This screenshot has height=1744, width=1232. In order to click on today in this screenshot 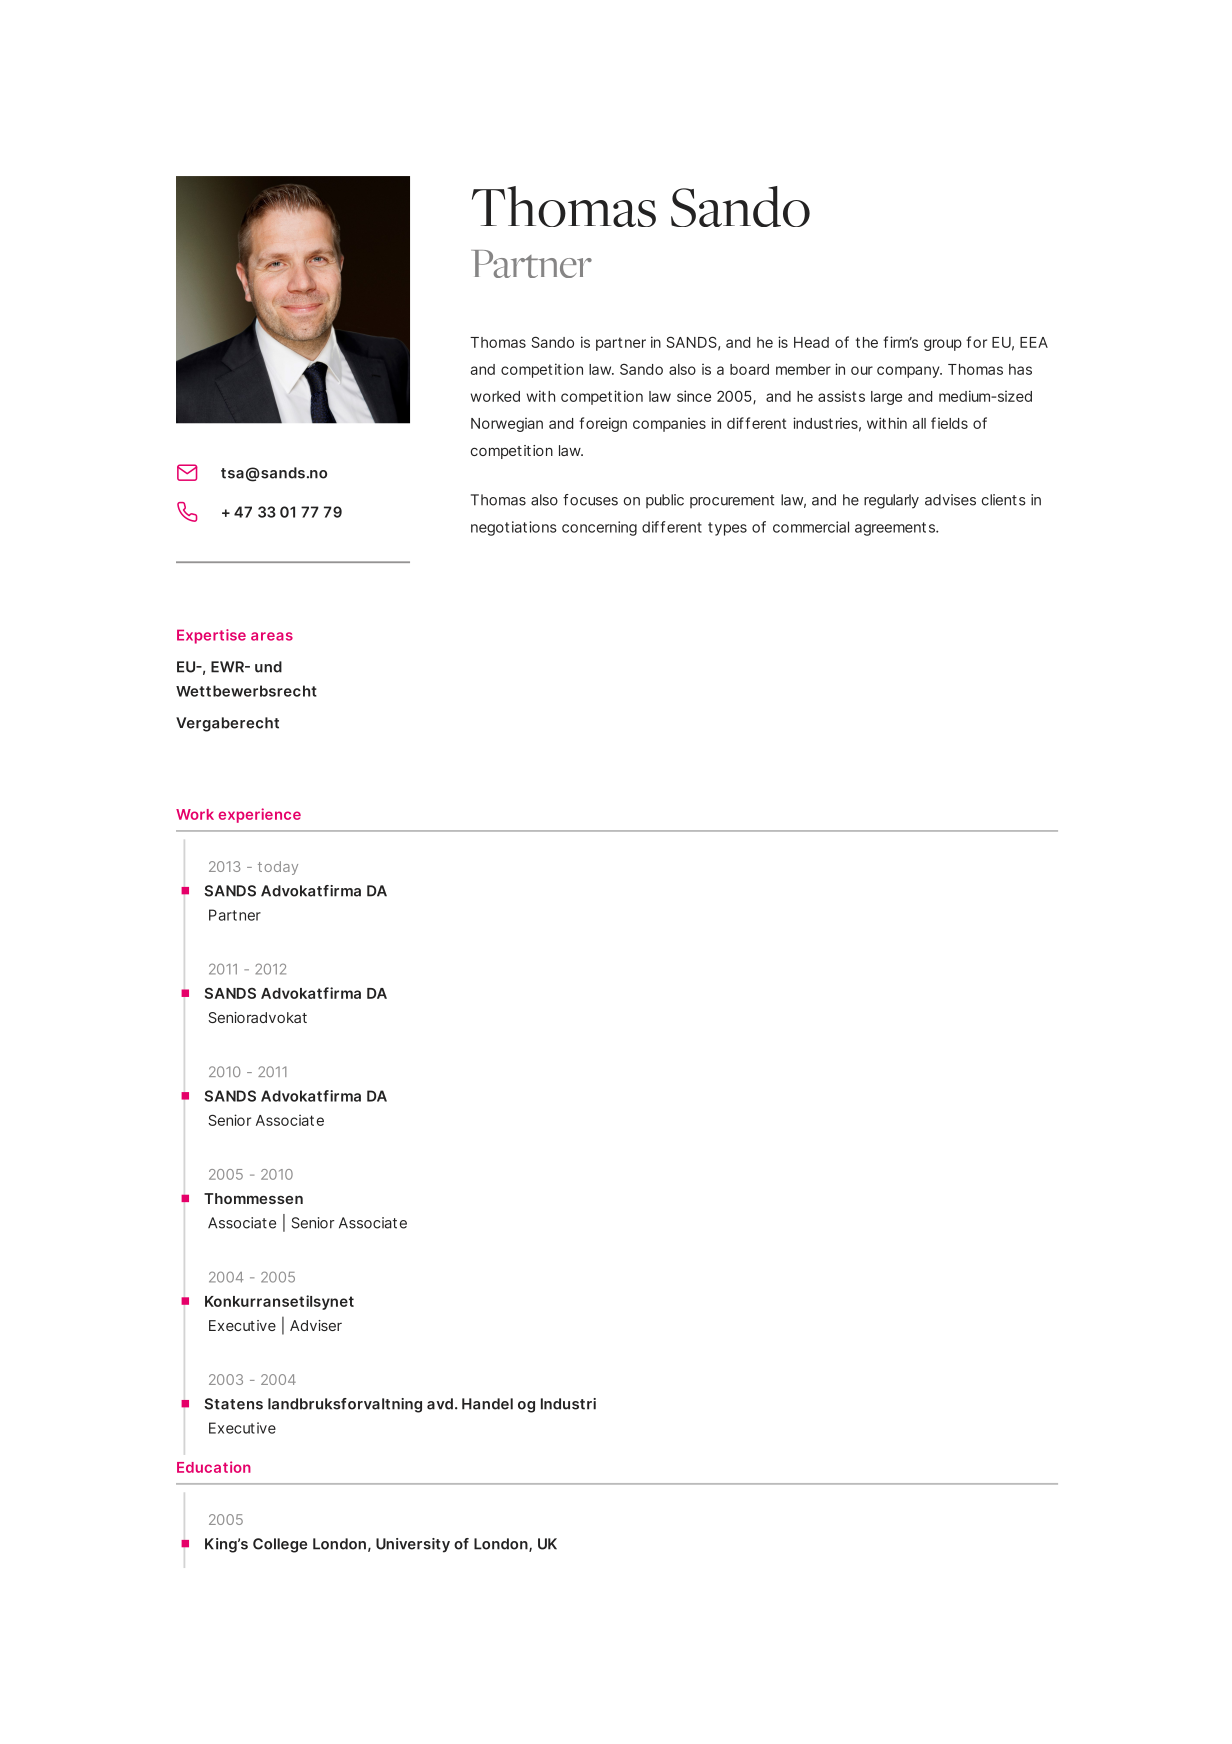, I will do `click(278, 868)`.
